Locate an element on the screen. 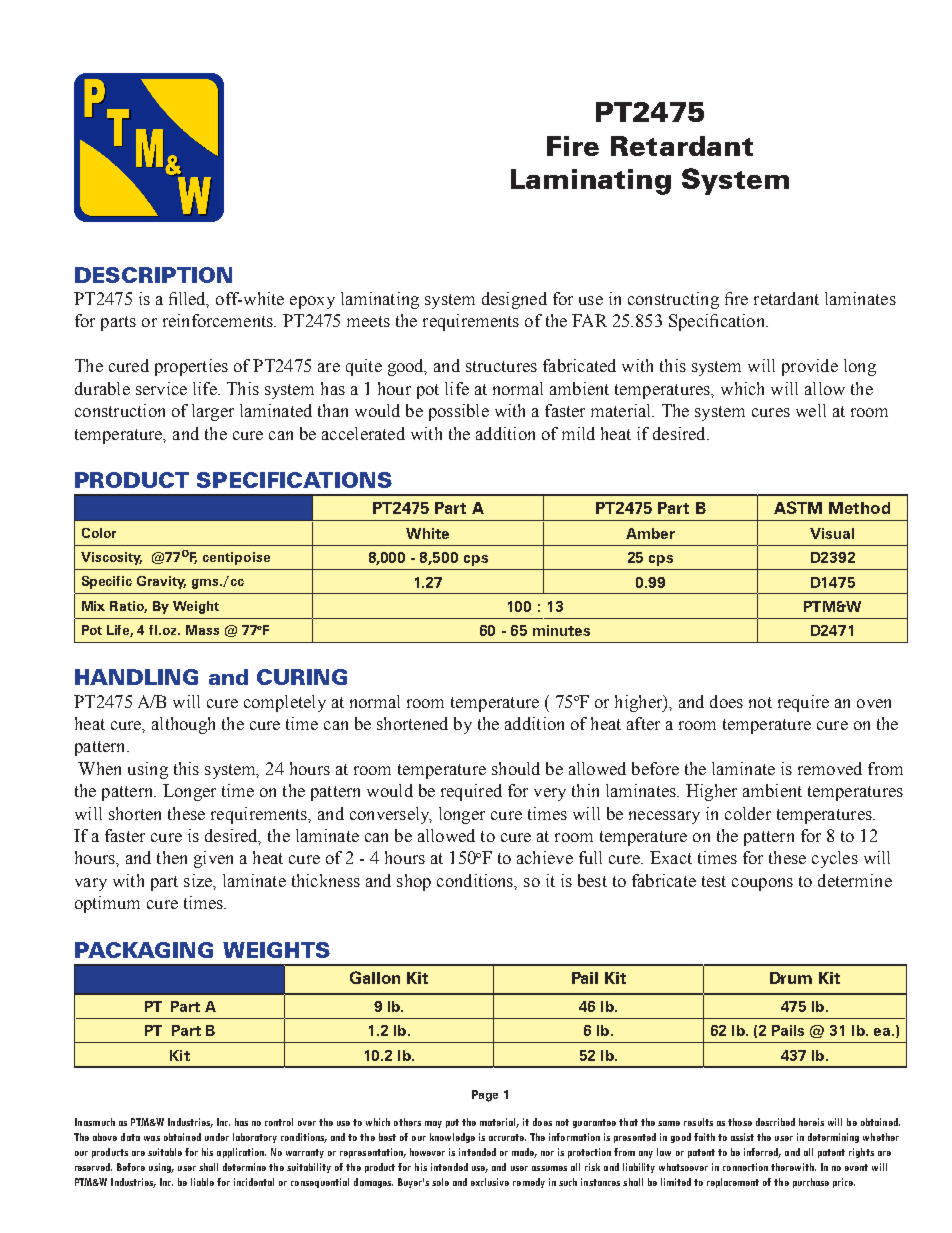 The image size is (952, 1233). filled is located at coordinates (189, 300).
